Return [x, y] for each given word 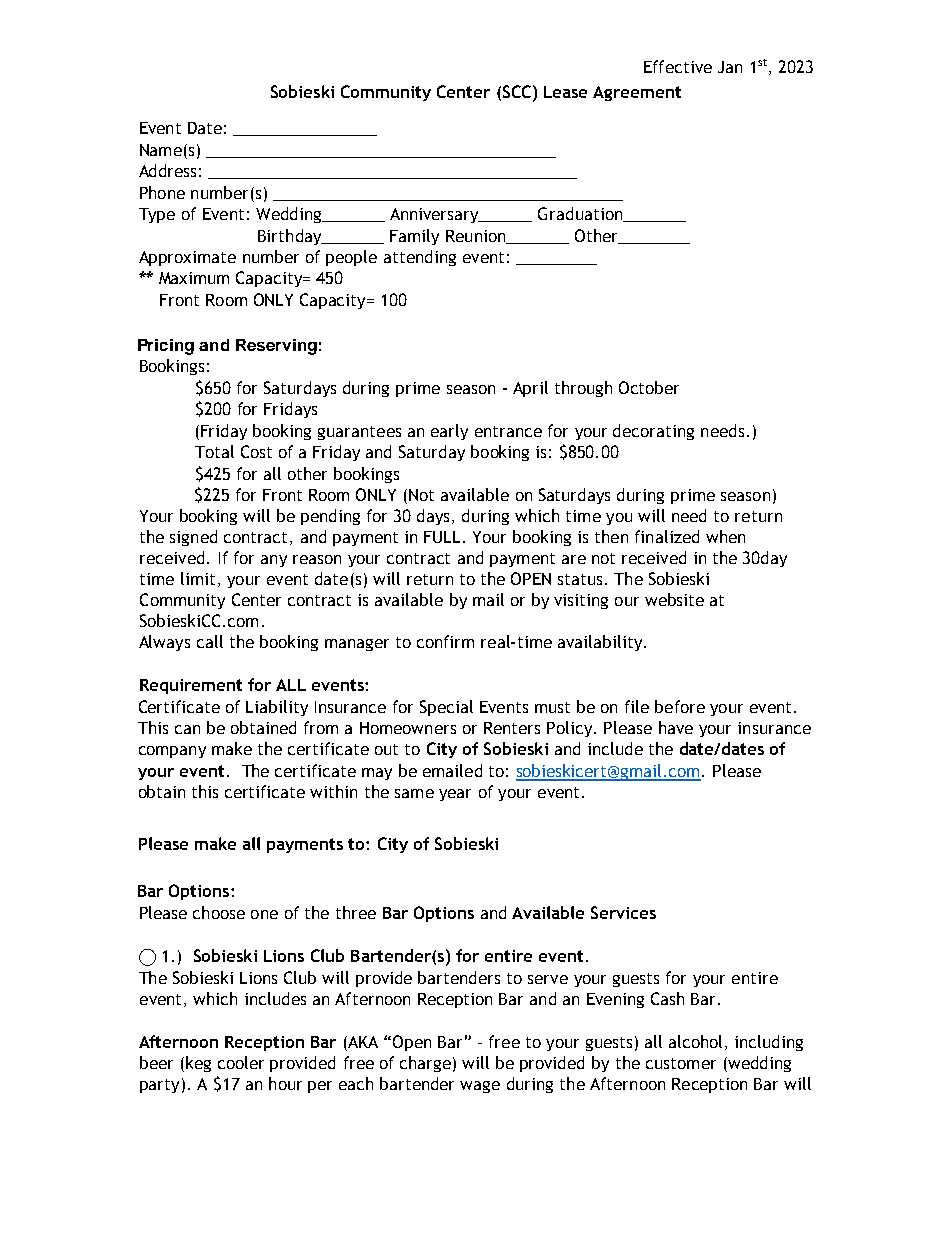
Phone [162, 192]
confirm [445, 641]
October [649, 387]
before [680, 706]
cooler [241, 1062]
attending [420, 258]
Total [214, 451]
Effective [678, 66]
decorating [653, 432]
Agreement [637, 93]
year [455, 795]
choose [219, 912]
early [449, 432]
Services [623, 912]
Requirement [191, 686]
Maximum [194, 278]
